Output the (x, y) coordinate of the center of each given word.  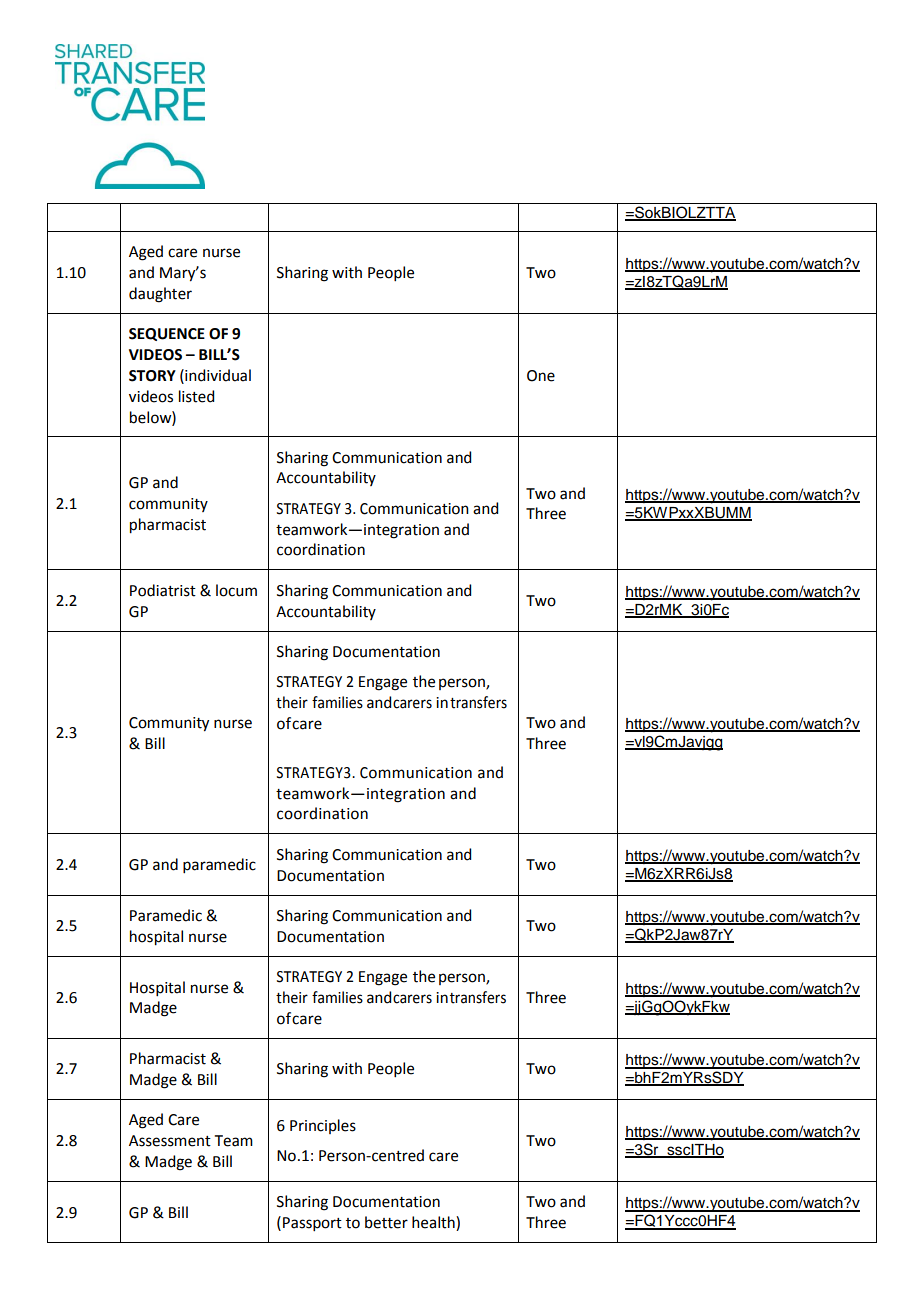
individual (217, 375)
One (541, 376)
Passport (312, 1224)
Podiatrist (163, 590)
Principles (323, 1126)
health (434, 1223)
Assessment (170, 1141)
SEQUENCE (167, 334)
